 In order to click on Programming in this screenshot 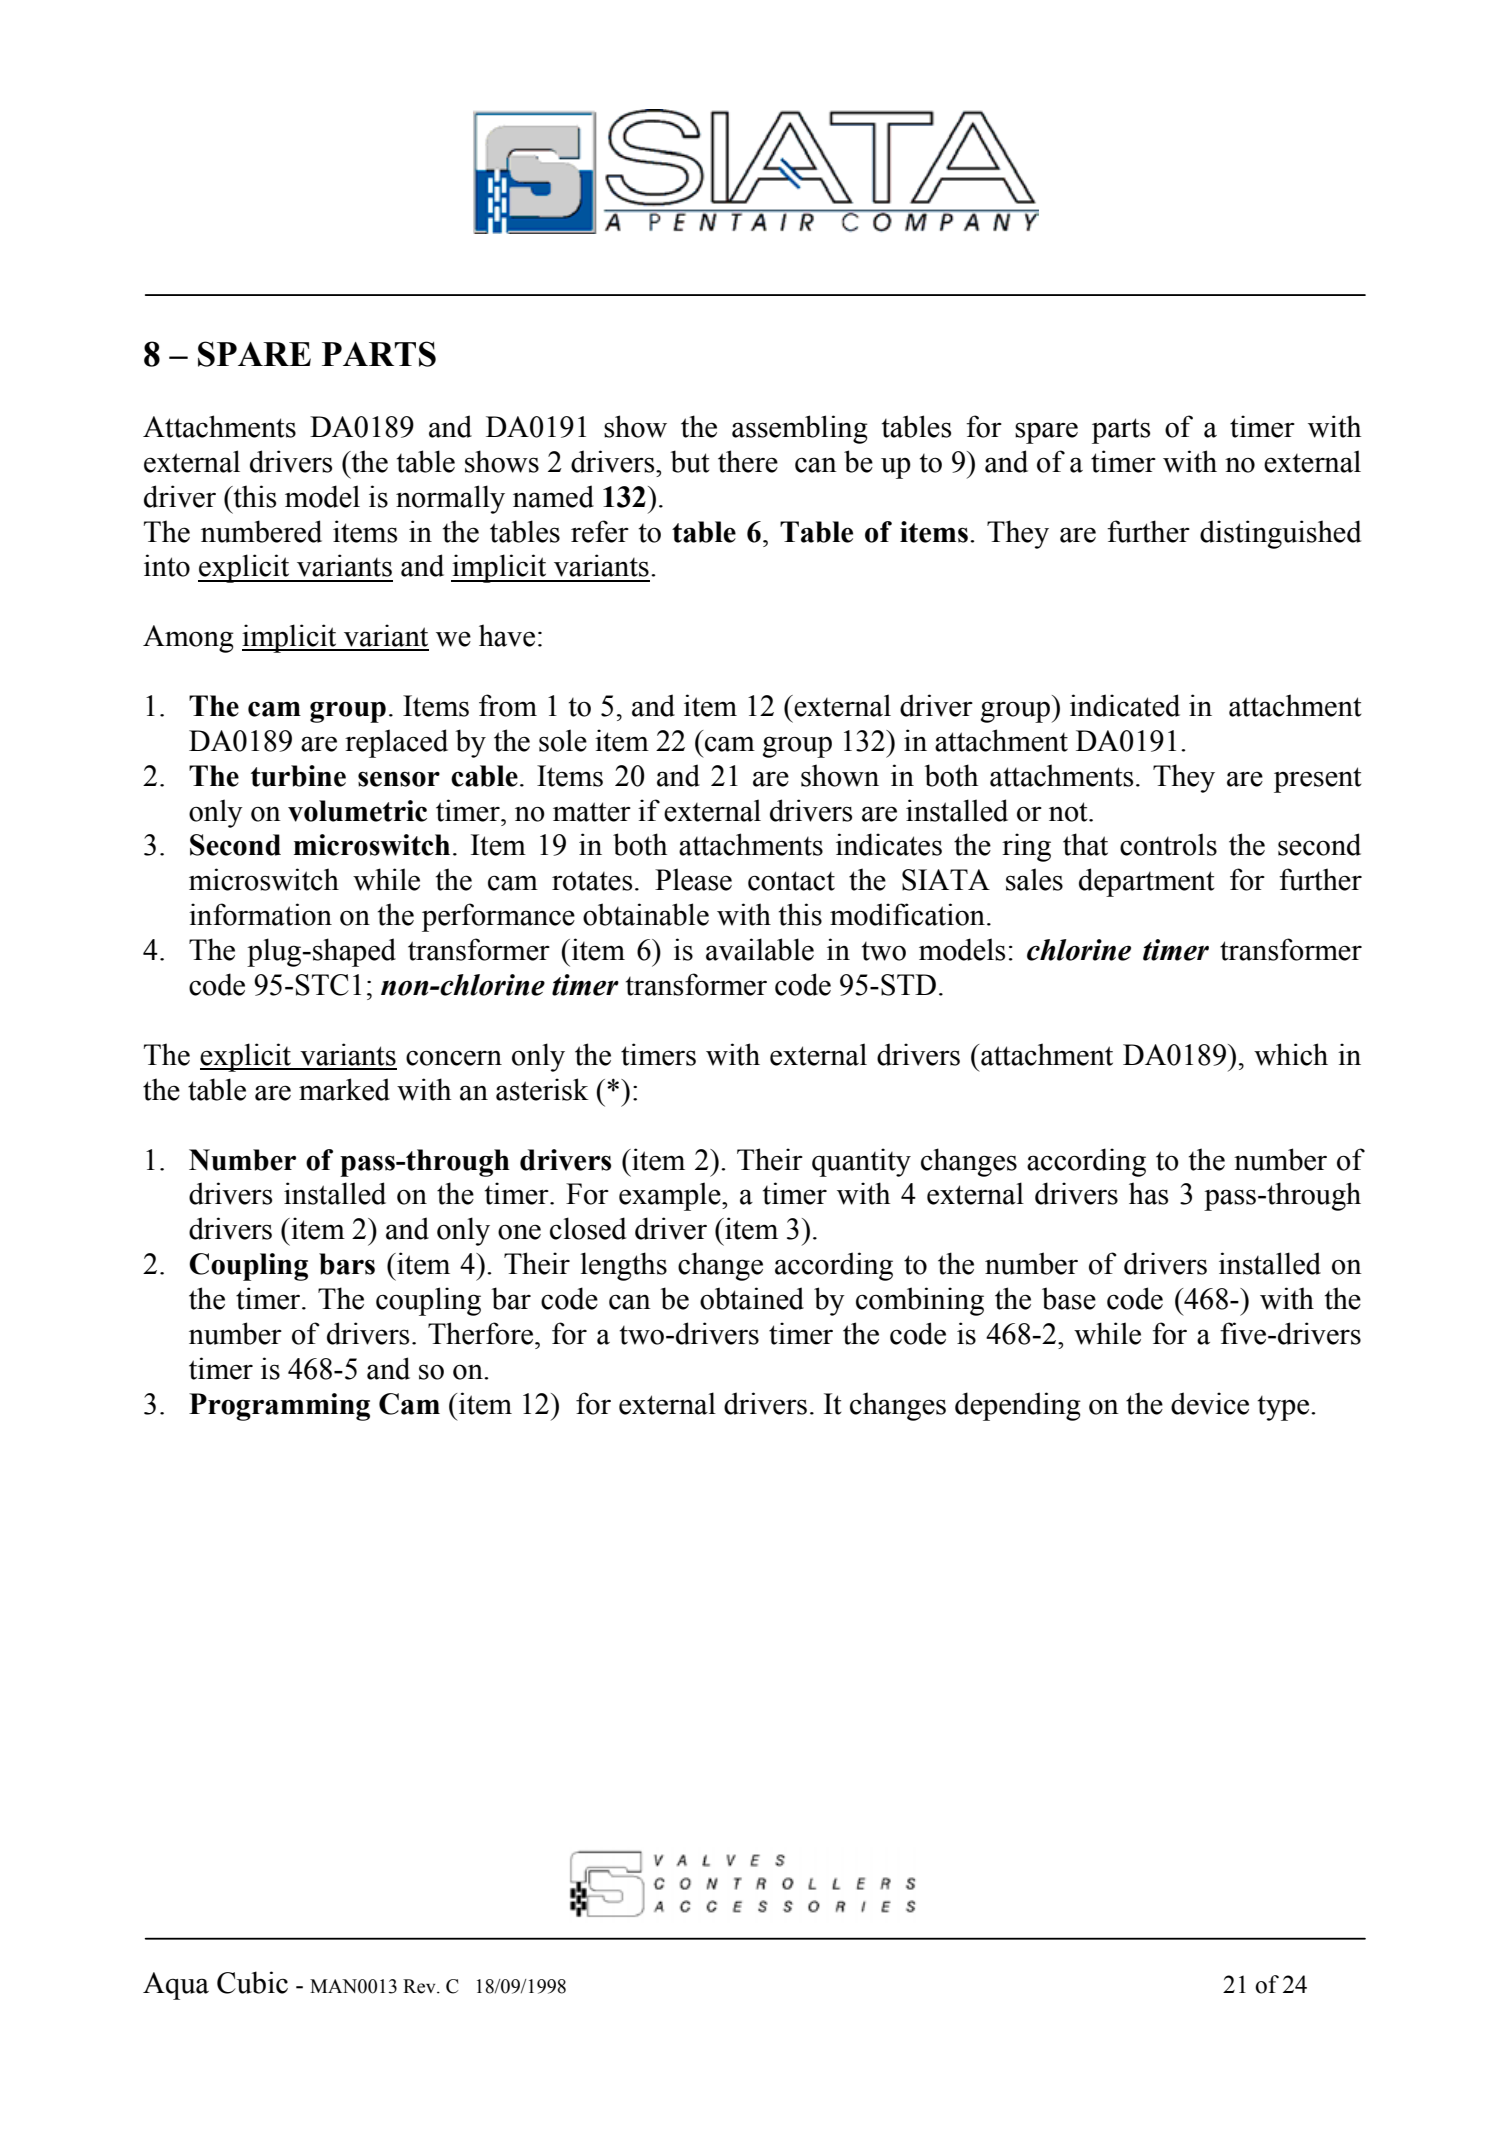, I will do `click(279, 1407)`.
